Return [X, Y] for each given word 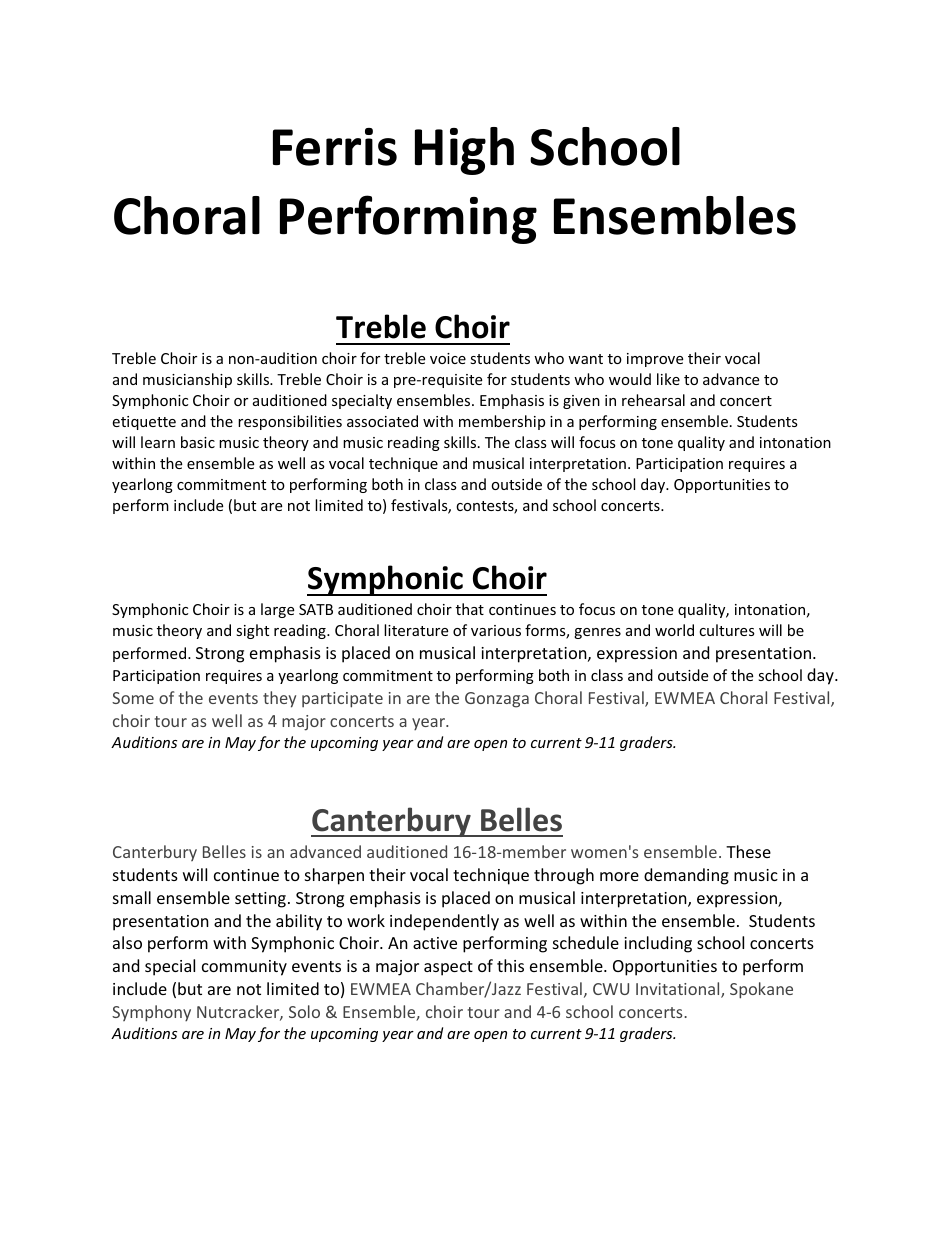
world [674, 630]
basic [198, 442]
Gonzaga [497, 700]
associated [382, 421]
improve [655, 360]
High [464, 151]
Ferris [335, 147]
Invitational [679, 990]
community [244, 968]
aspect [448, 968]
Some [133, 698]
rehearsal [653, 400]
